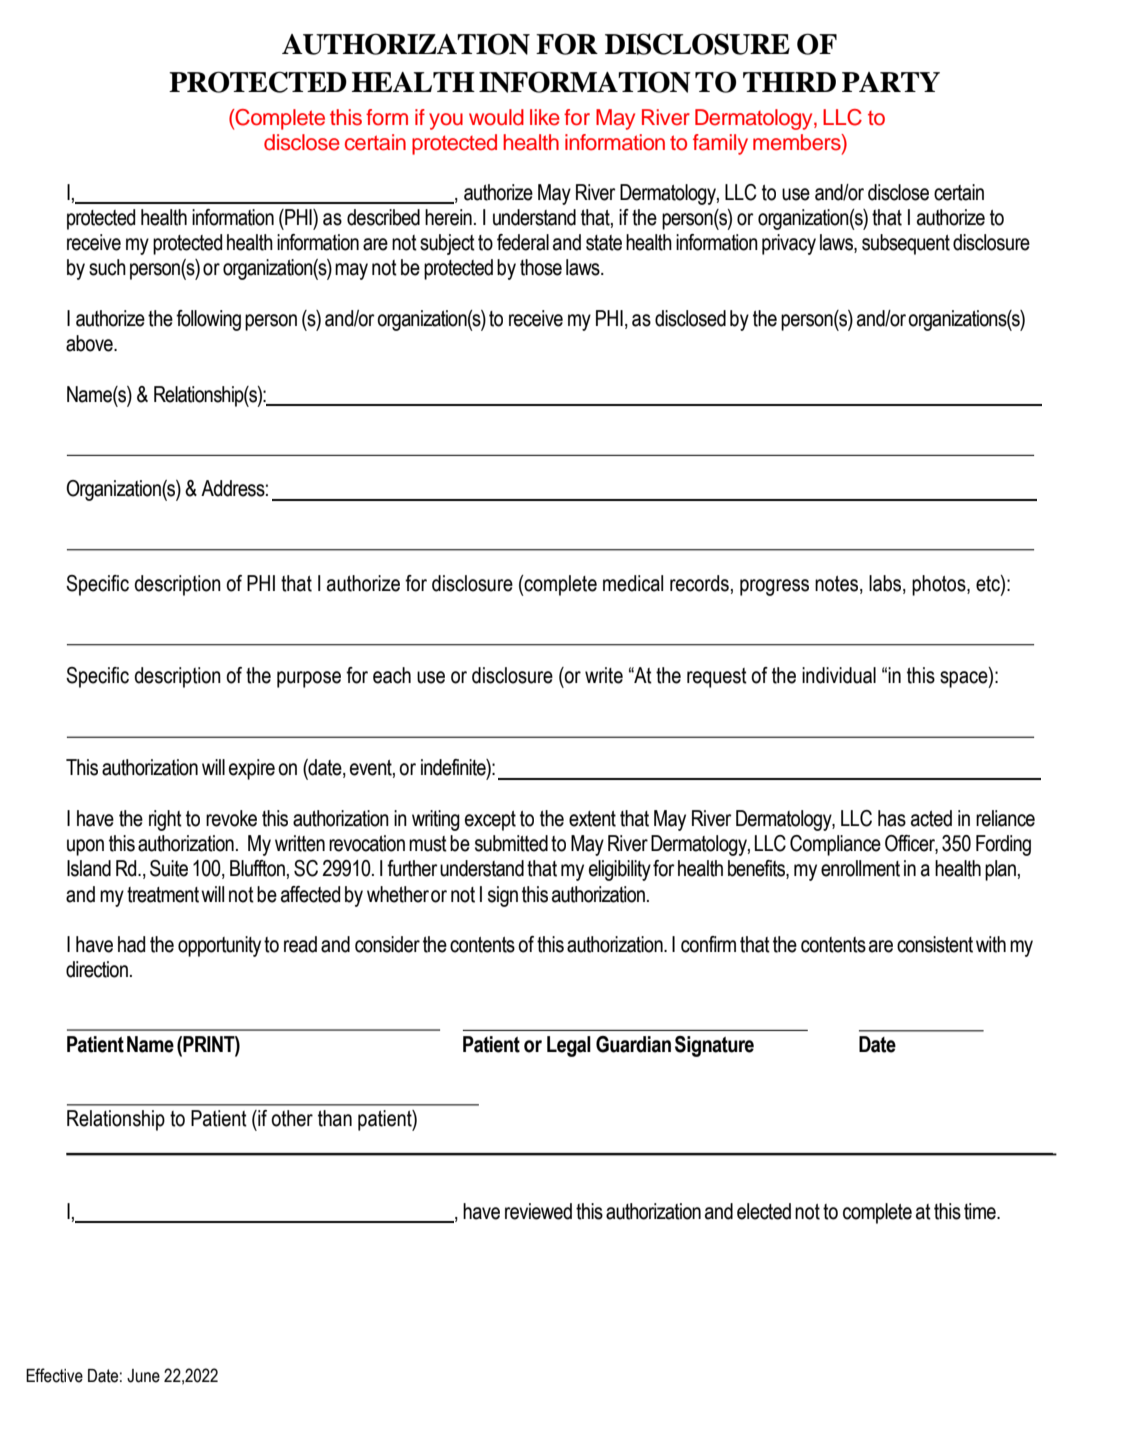 Image resolution: width=1122 pixels, height=1452 pixels. I want to click on reviewed, so click(538, 1211).
